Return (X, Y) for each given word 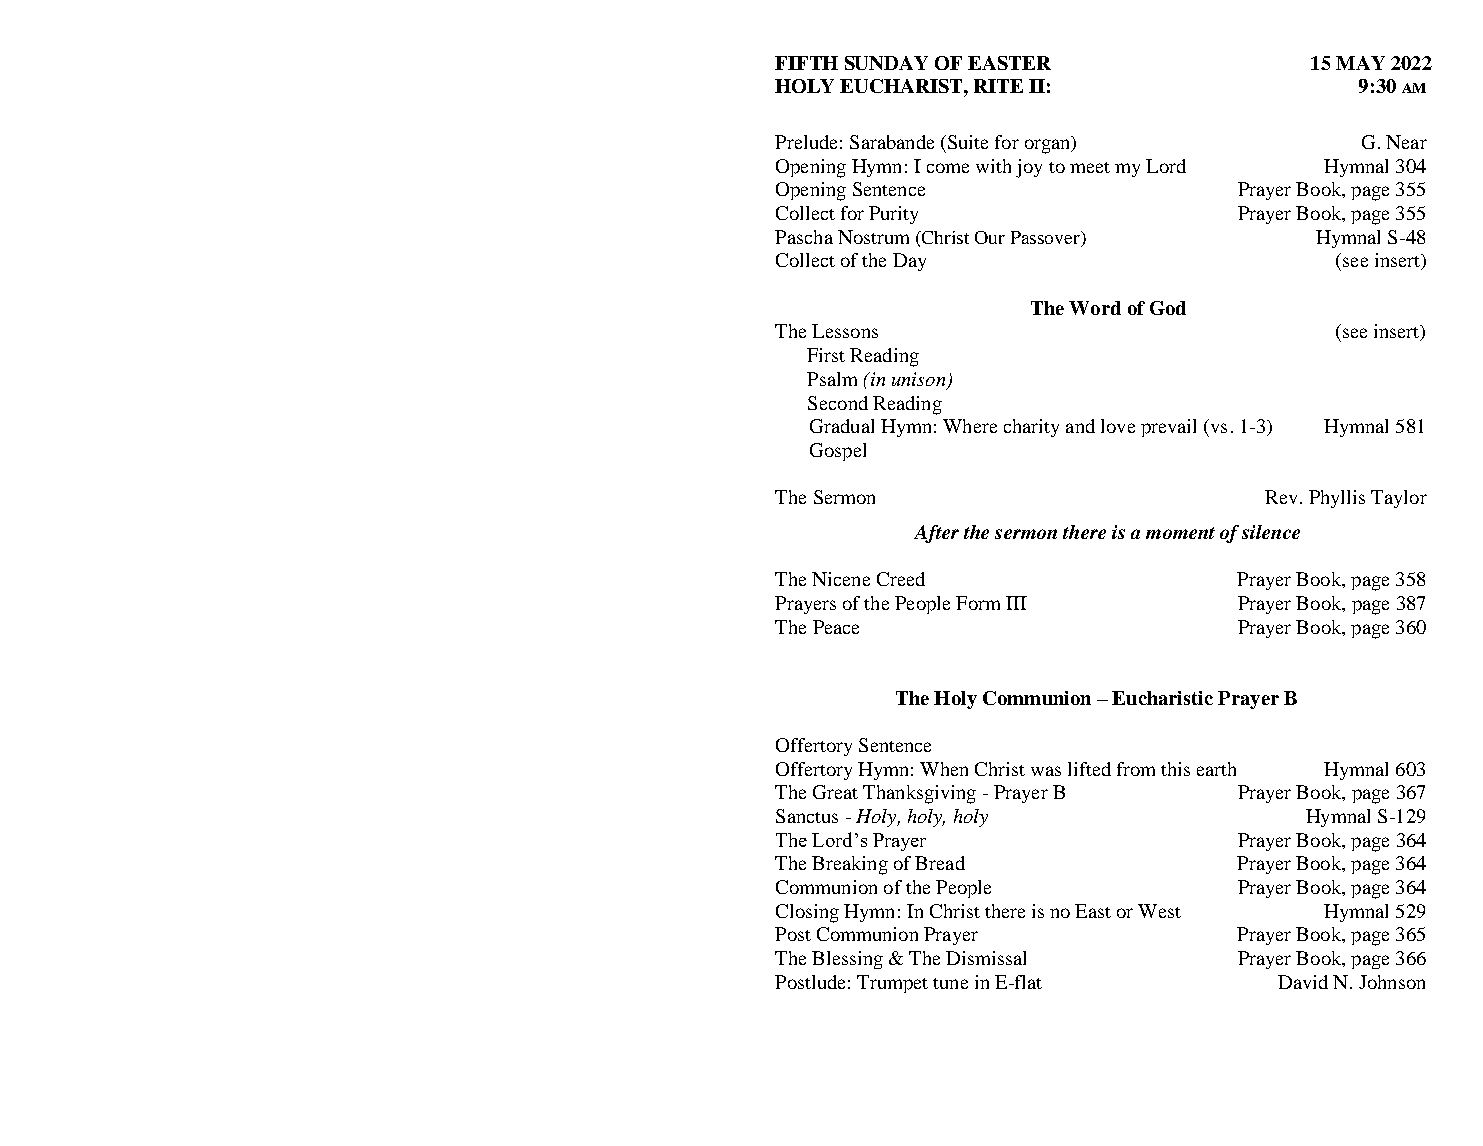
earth (1216, 769)
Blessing (847, 960)
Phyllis (1337, 499)
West (1159, 911)
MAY (1360, 63)
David (1303, 982)
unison (920, 380)
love (1118, 426)
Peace (836, 627)
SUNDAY (886, 63)
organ (1049, 146)
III (1016, 603)
